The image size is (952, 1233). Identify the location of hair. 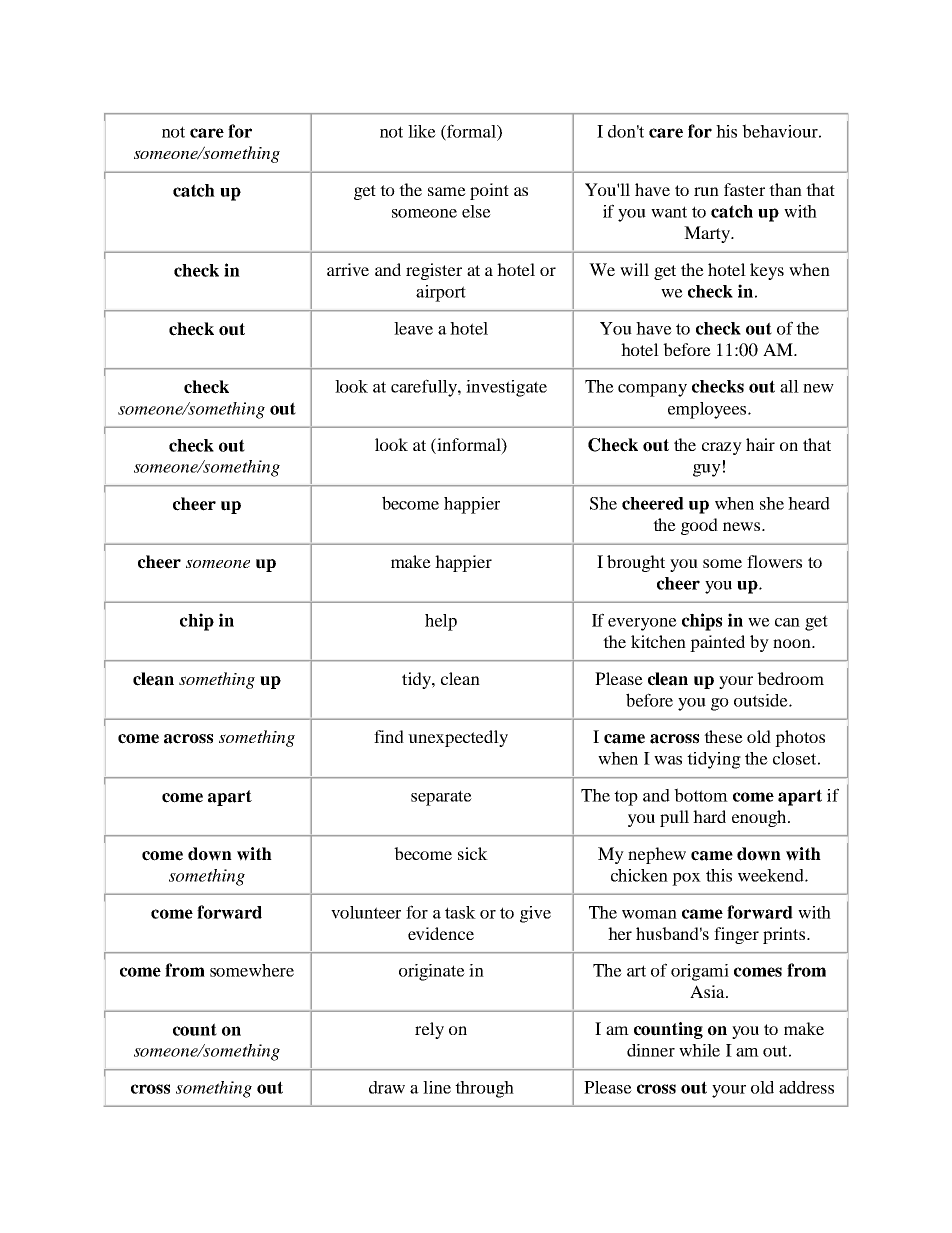
(760, 444).
